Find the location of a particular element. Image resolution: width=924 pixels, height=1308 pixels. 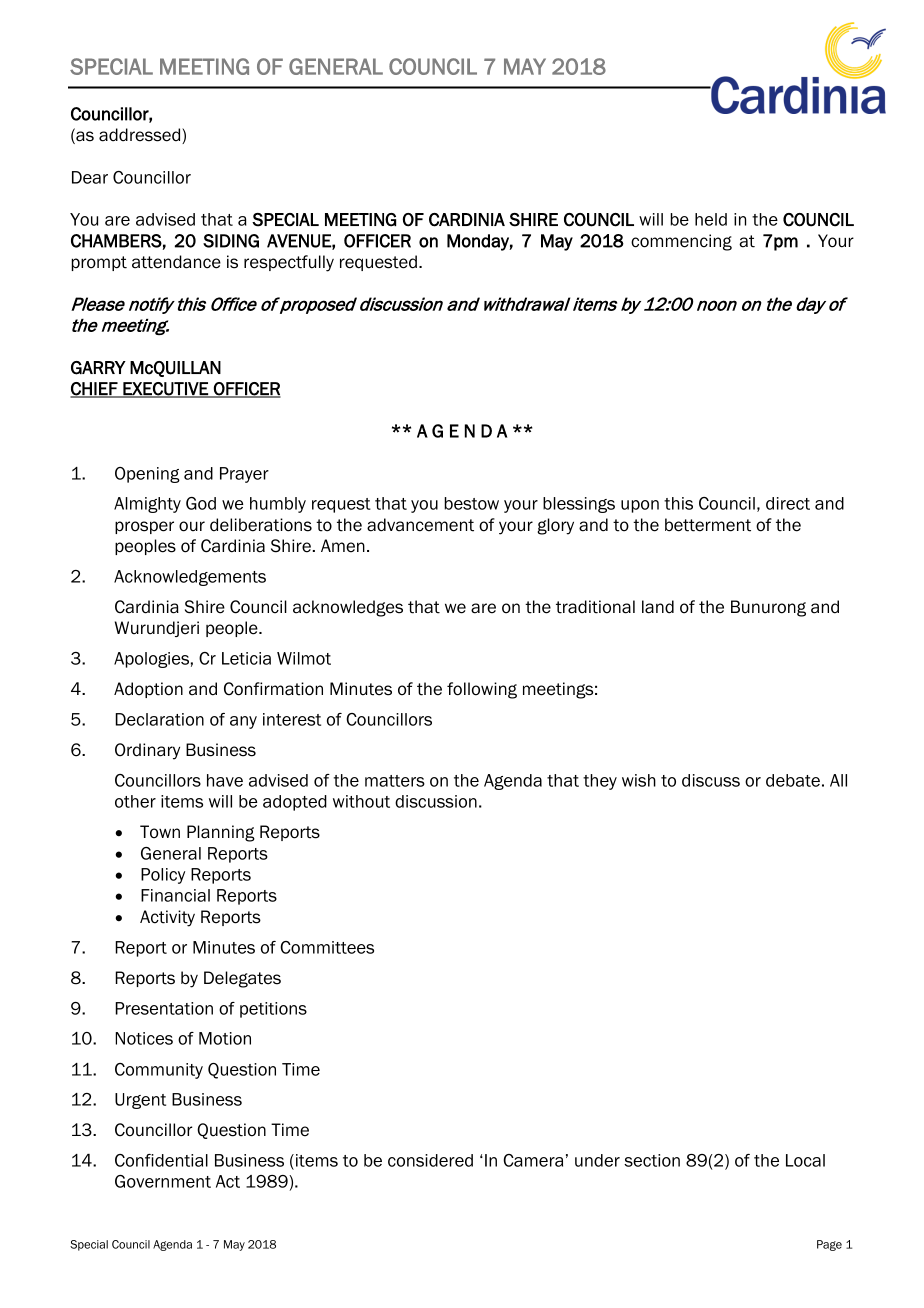

following is located at coordinates (482, 690).
